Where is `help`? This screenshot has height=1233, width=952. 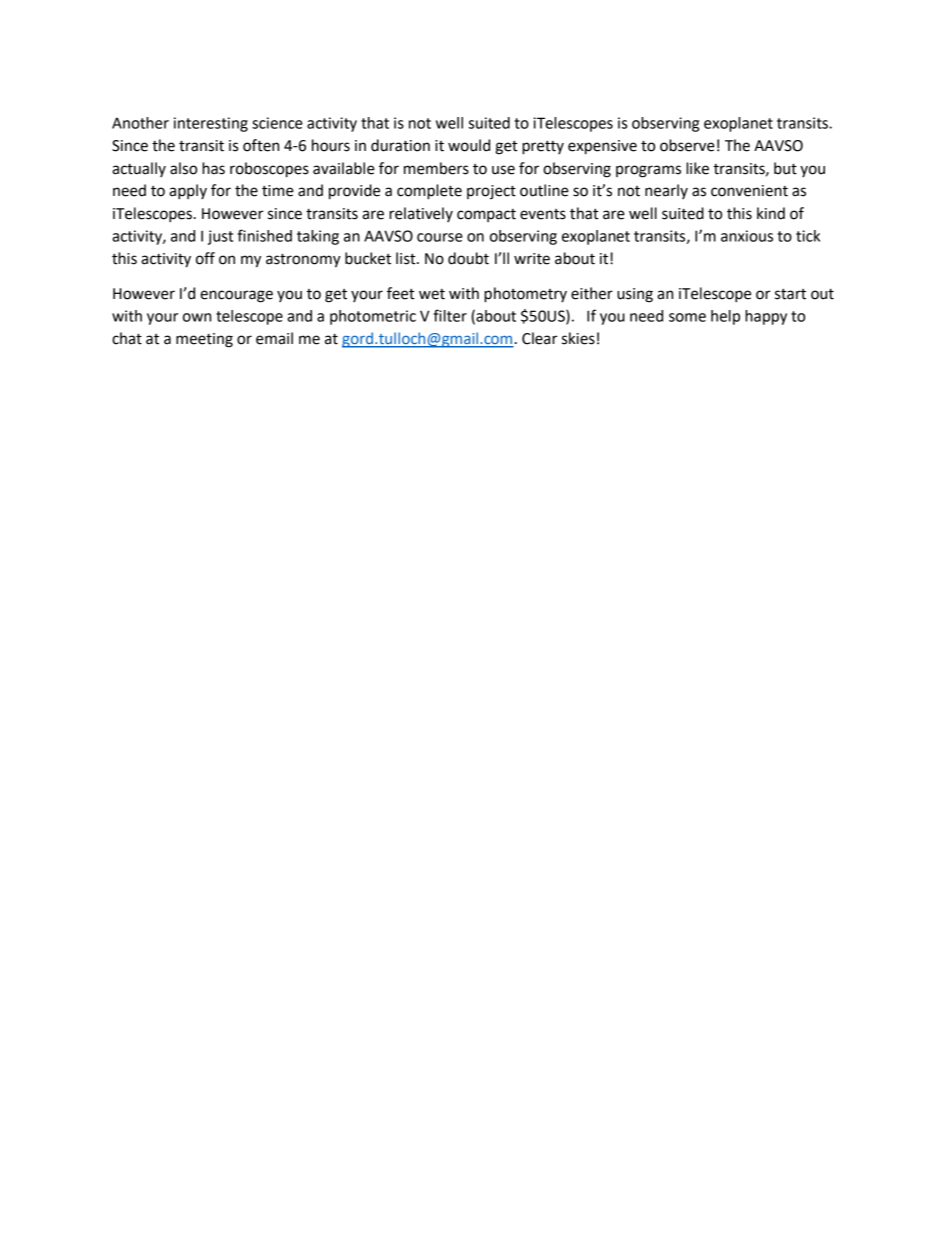 help is located at coordinates (725, 317).
